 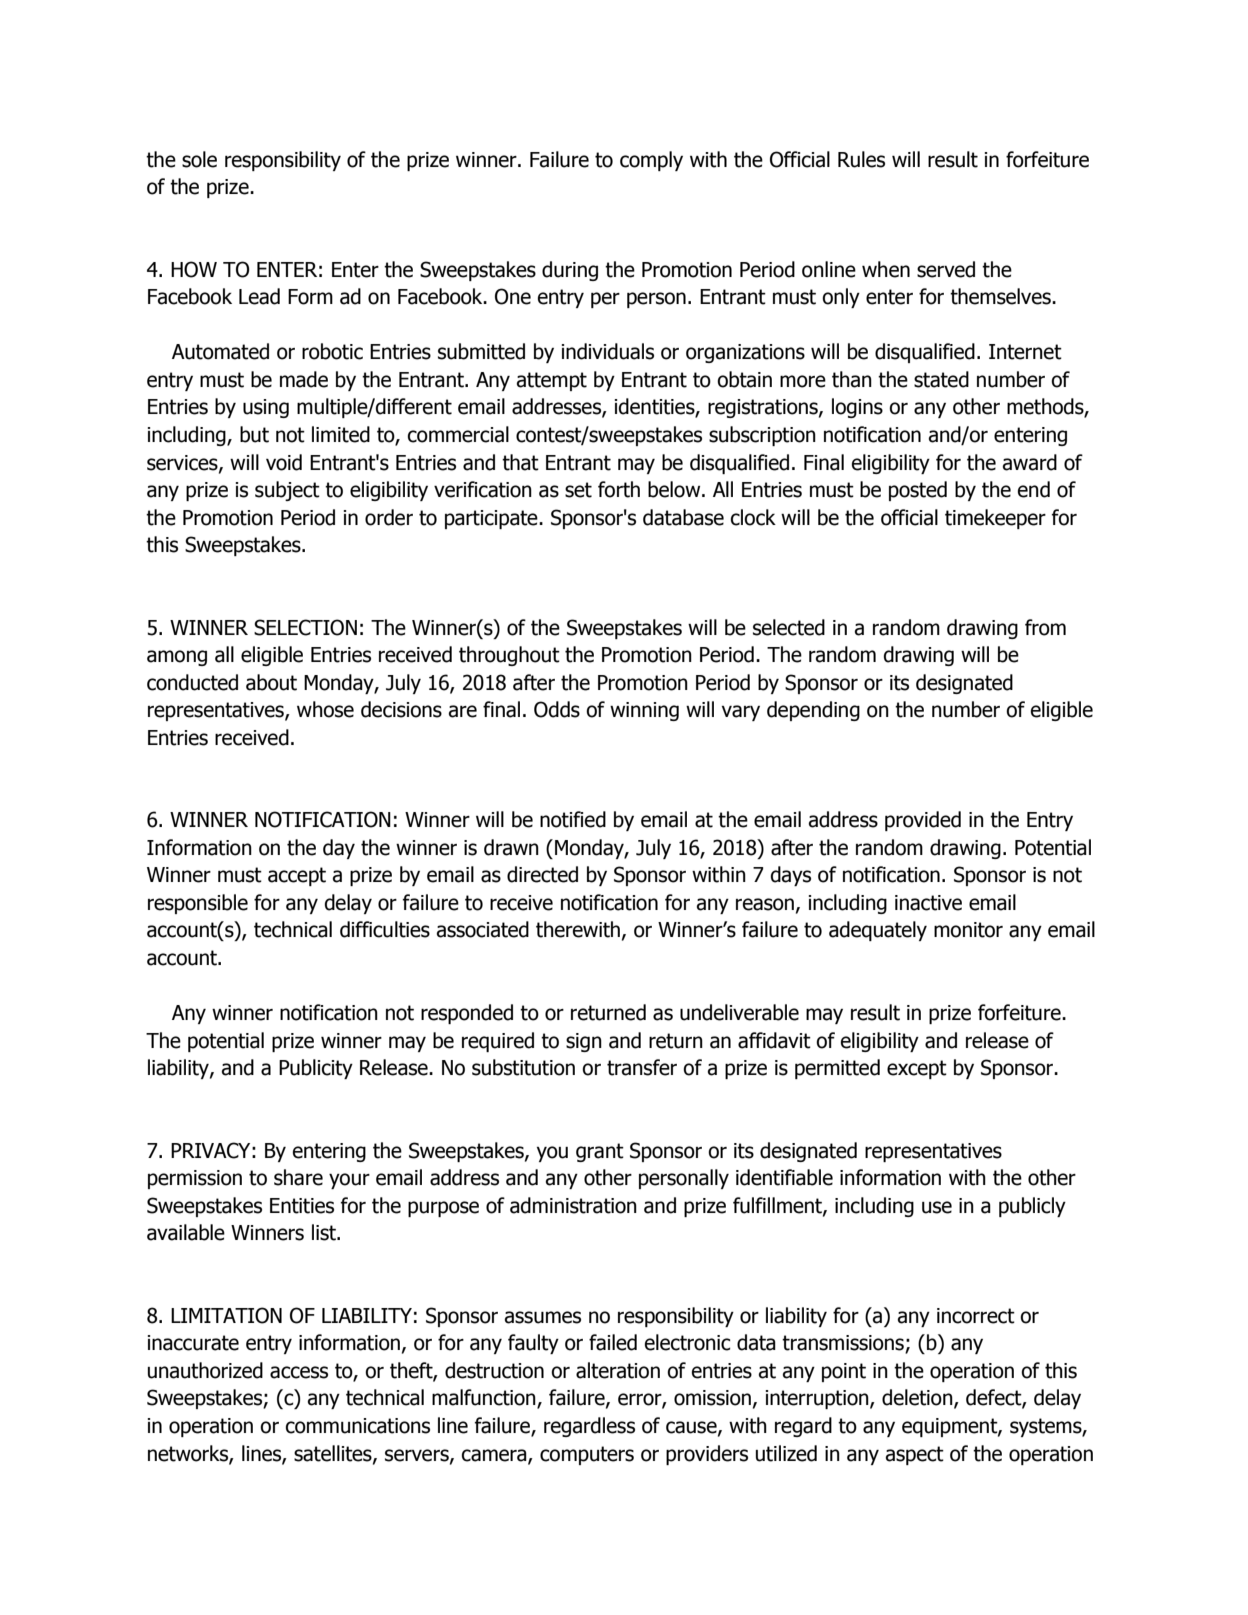 I want to click on deletion, so click(x=918, y=1398).
